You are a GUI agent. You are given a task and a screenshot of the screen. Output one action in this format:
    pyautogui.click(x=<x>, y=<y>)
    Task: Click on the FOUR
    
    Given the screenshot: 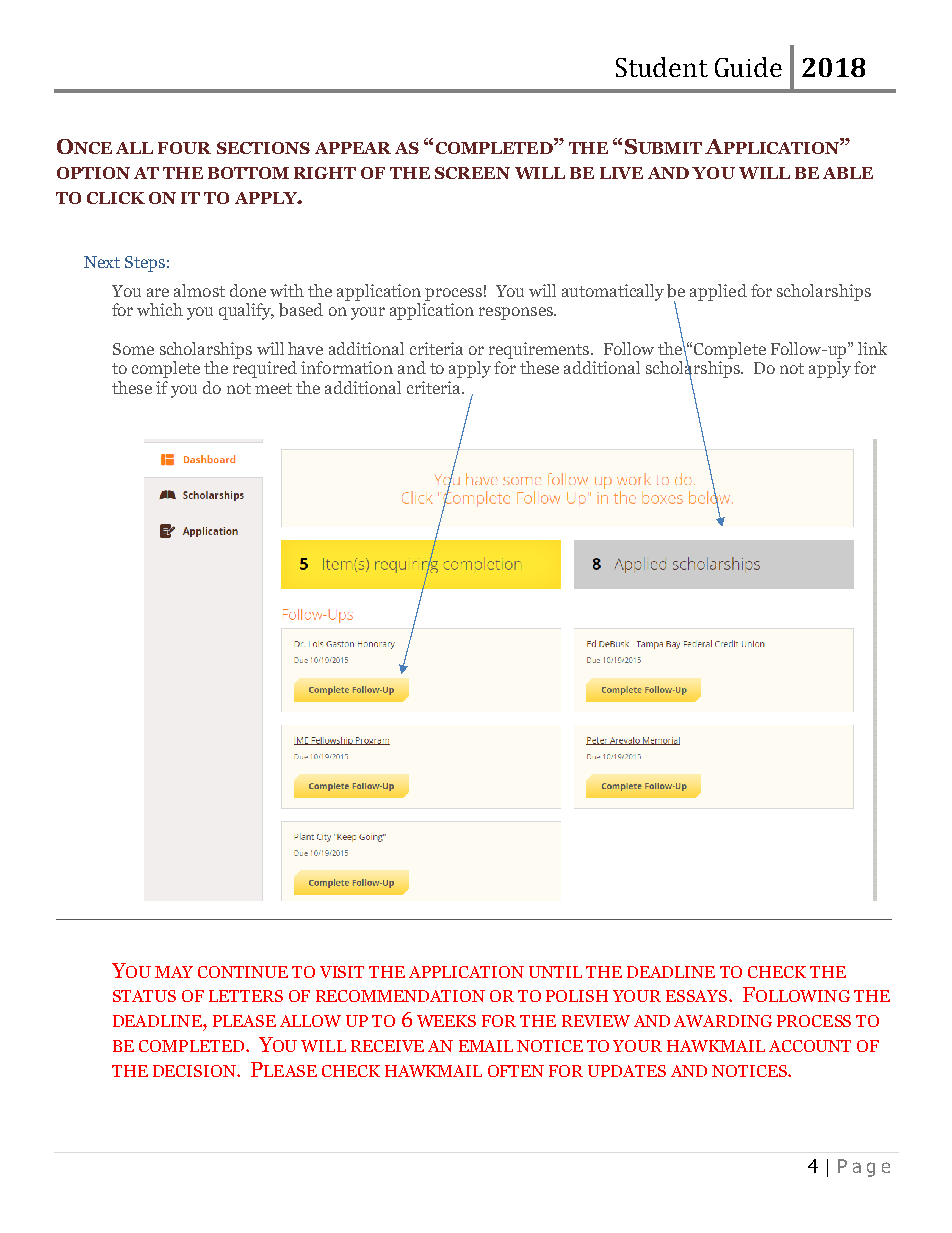 What is the action you would take?
    pyautogui.click(x=184, y=148)
